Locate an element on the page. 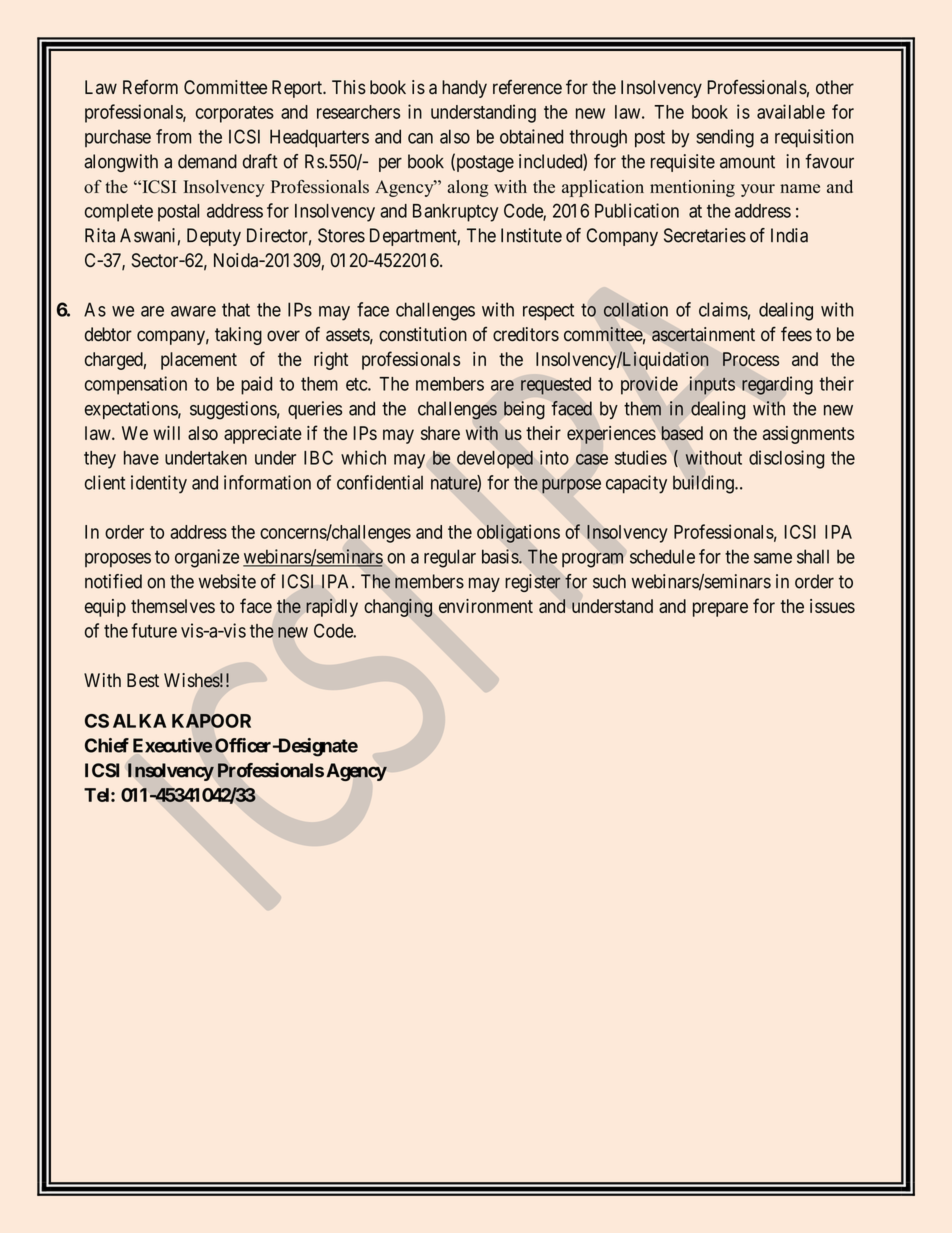  will is located at coordinates (166, 433).
